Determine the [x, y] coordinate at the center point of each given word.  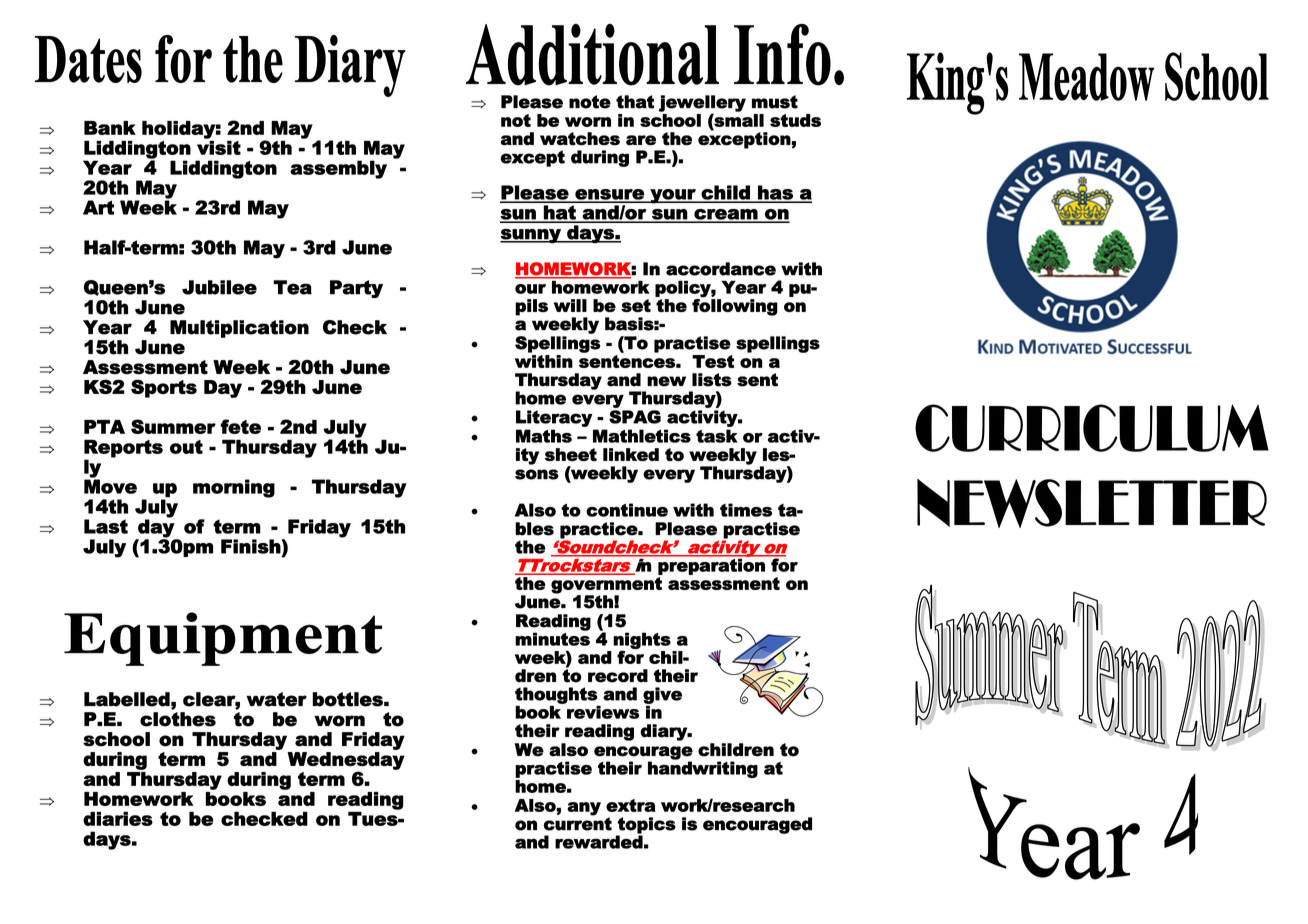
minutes [552, 638]
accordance [721, 269]
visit [219, 146]
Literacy [554, 418]
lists [712, 380]
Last [106, 526]
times [746, 510]
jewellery [702, 104]
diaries [118, 818]
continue [627, 510]
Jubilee [219, 287]
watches [580, 139]
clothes [178, 719]
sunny [531, 236]
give [662, 696]
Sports [164, 388]
